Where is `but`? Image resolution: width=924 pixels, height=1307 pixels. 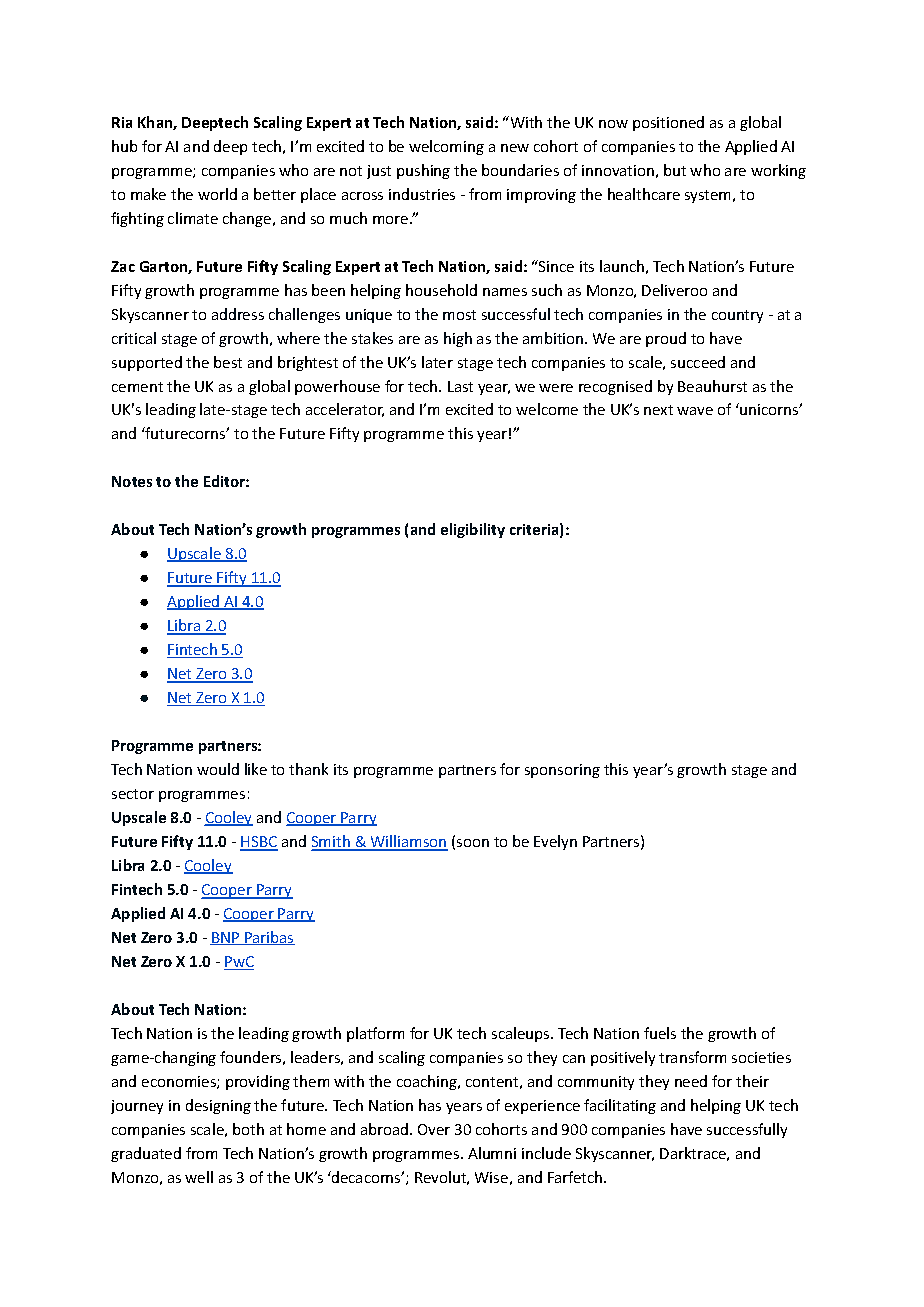
but is located at coordinates (675, 170).
